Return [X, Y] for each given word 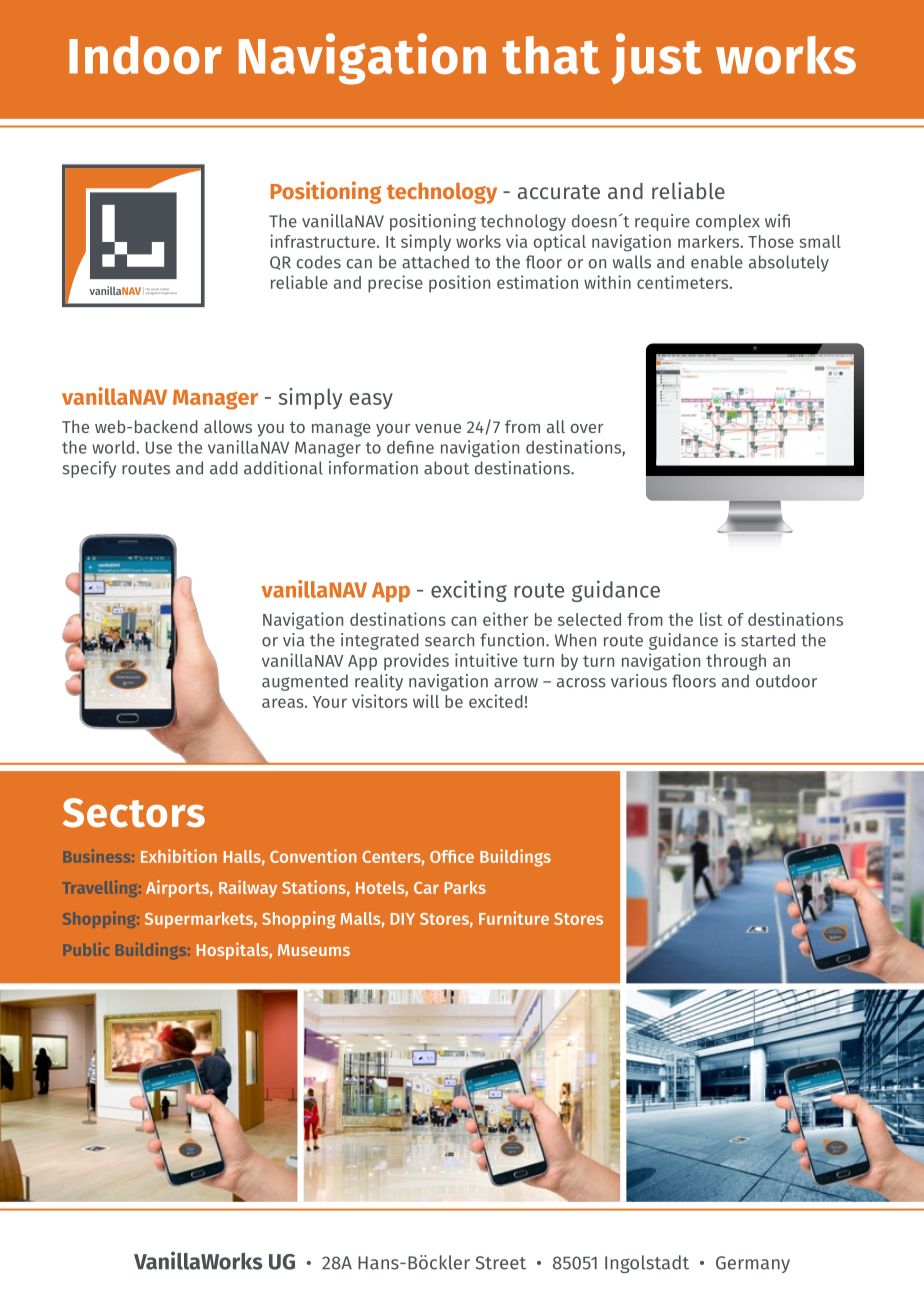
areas [284, 703]
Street [501, 1263]
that [551, 55]
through [736, 662]
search [449, 640]
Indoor [145, 55]
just [656, 58]
